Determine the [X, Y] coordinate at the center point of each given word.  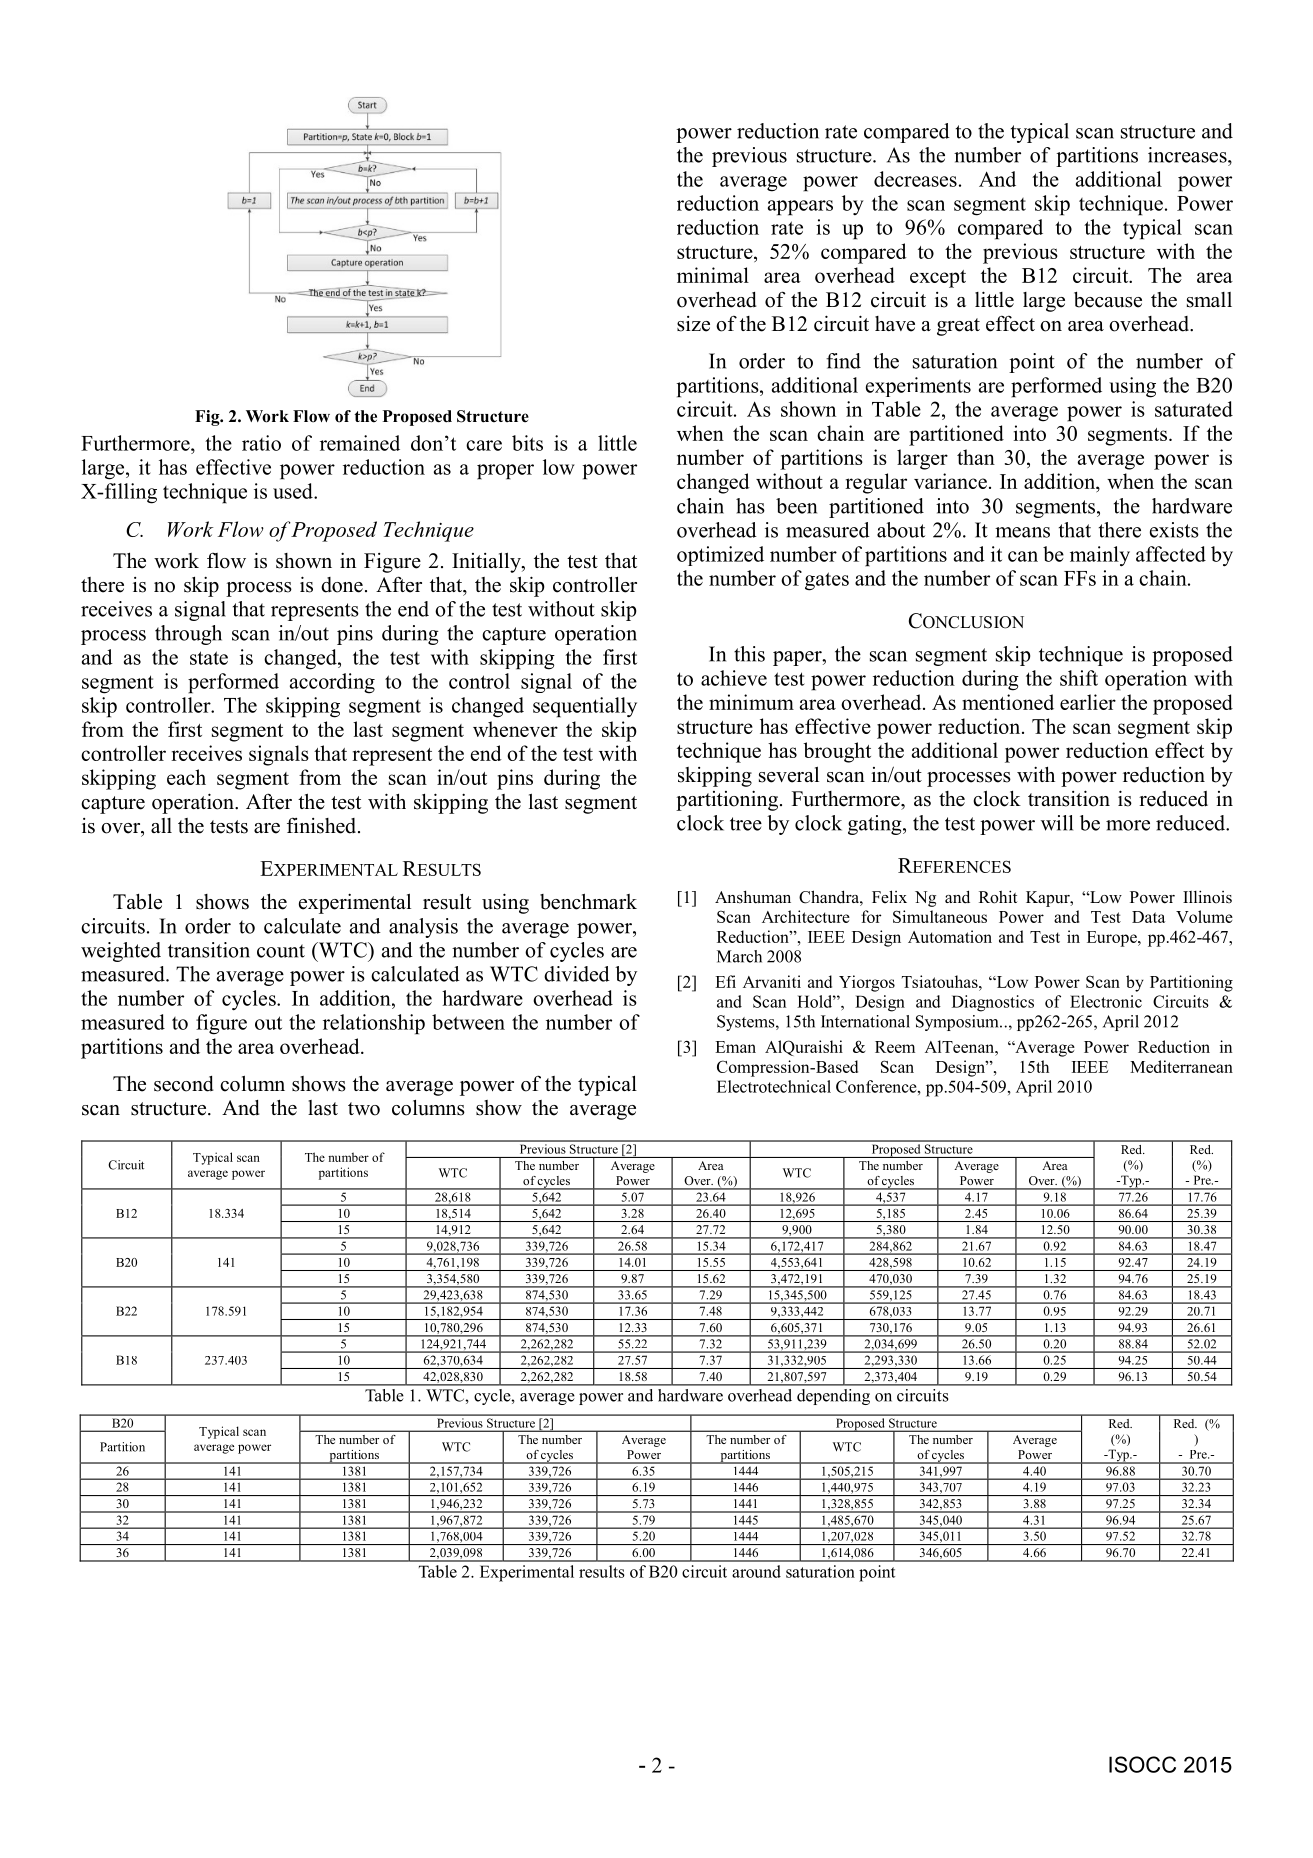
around [756, 1571]
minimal [713, 275]
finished [323, 825]
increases [1188, 155]
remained [360, 443]
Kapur [1049, 899]
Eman [735, 1047]
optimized [720, 556]
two [364, 1109]
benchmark [588, 901]
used [294, 491]
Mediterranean [1181, 1066]
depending [833, 1397]
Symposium [958, 1023]
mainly [1100, 556]
